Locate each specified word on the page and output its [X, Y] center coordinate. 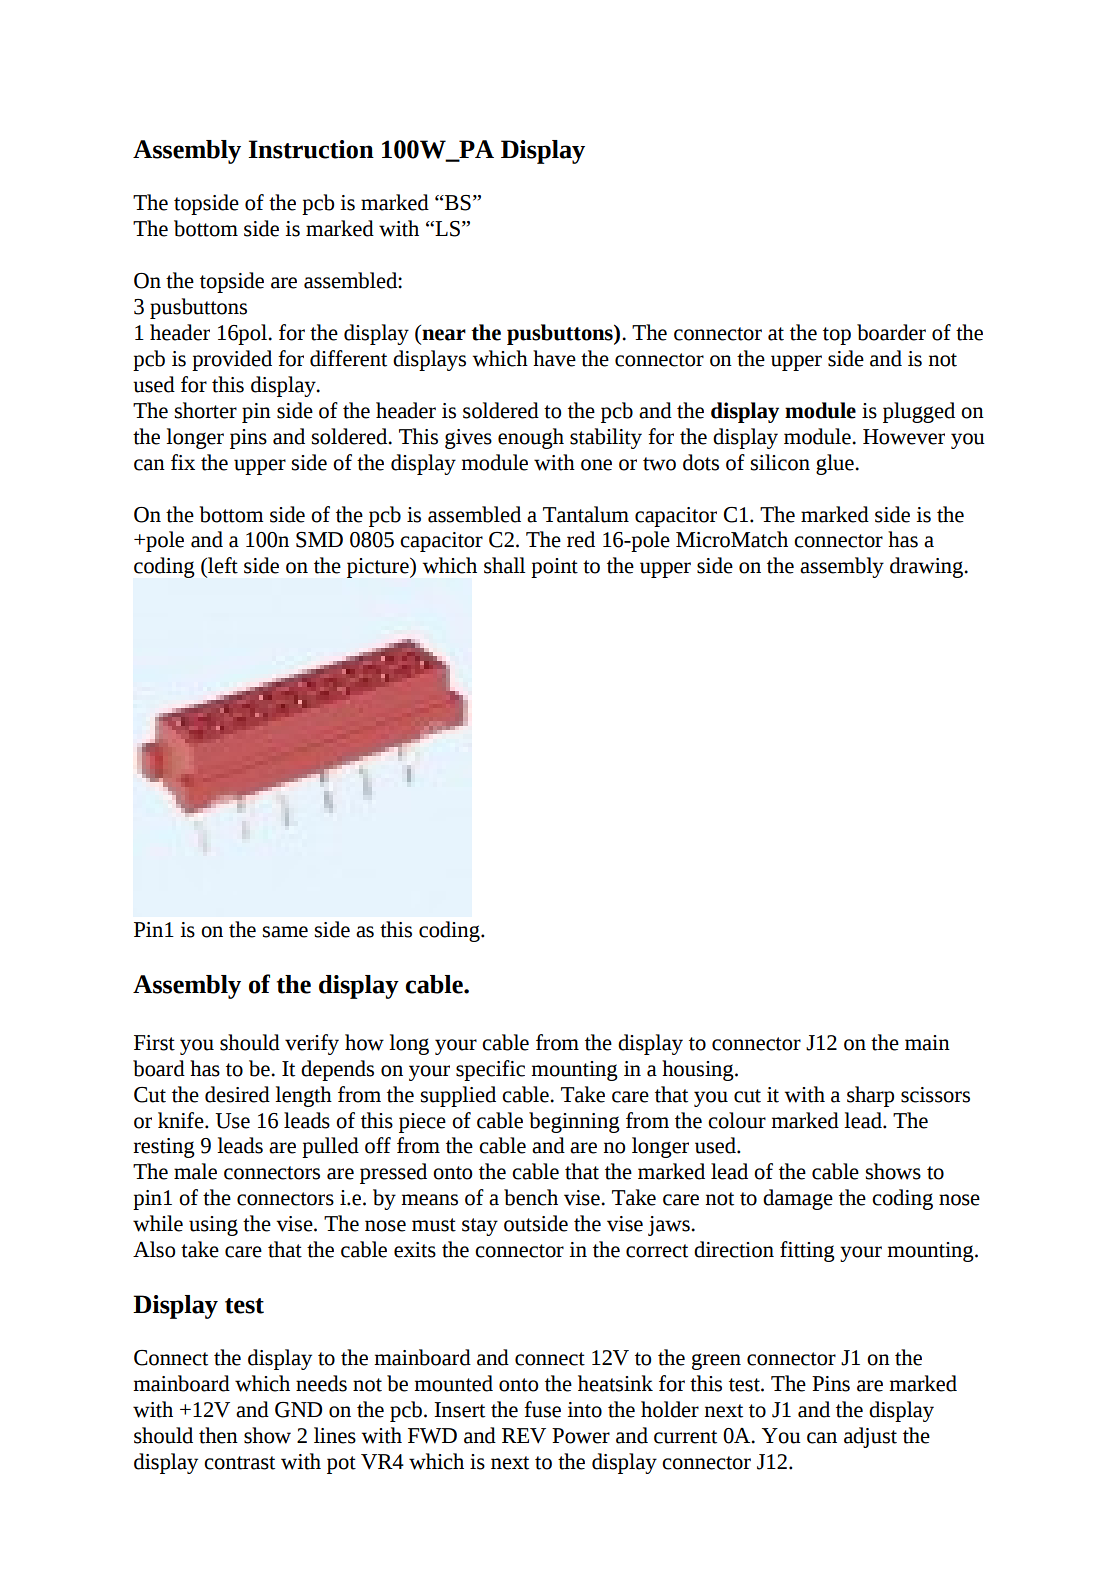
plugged [919, 412]
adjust [870, 1437]
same [285, 932]
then [218, 1435]
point [554, 568]
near [444, 335]
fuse [542, 1409]
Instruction [311, 149]
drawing [928, 567]
